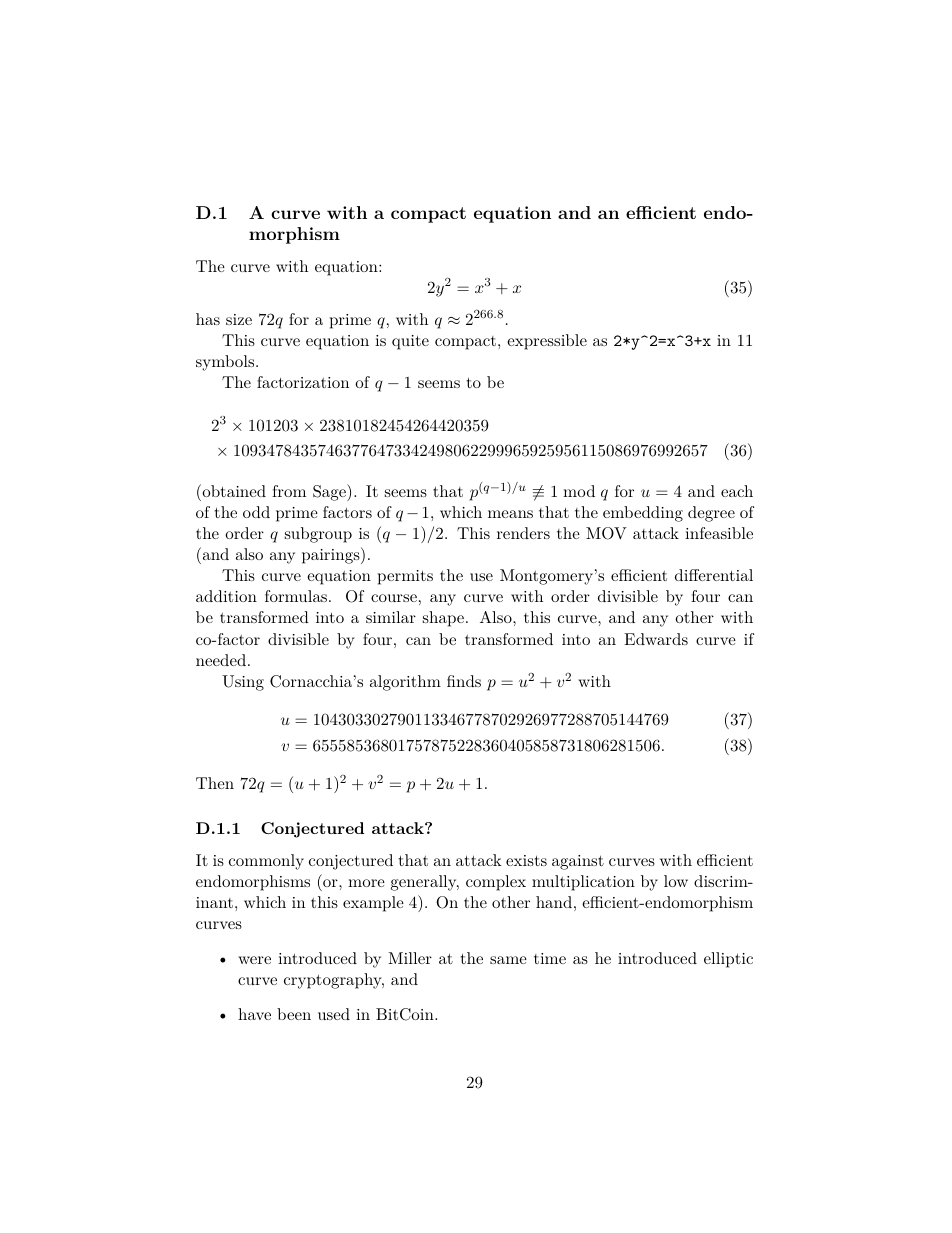 The height and width of the page is (1233, 952). What do you see at coordinates (547, 342) in the page?
I see `expressible` at bounding box center [547, 342].
